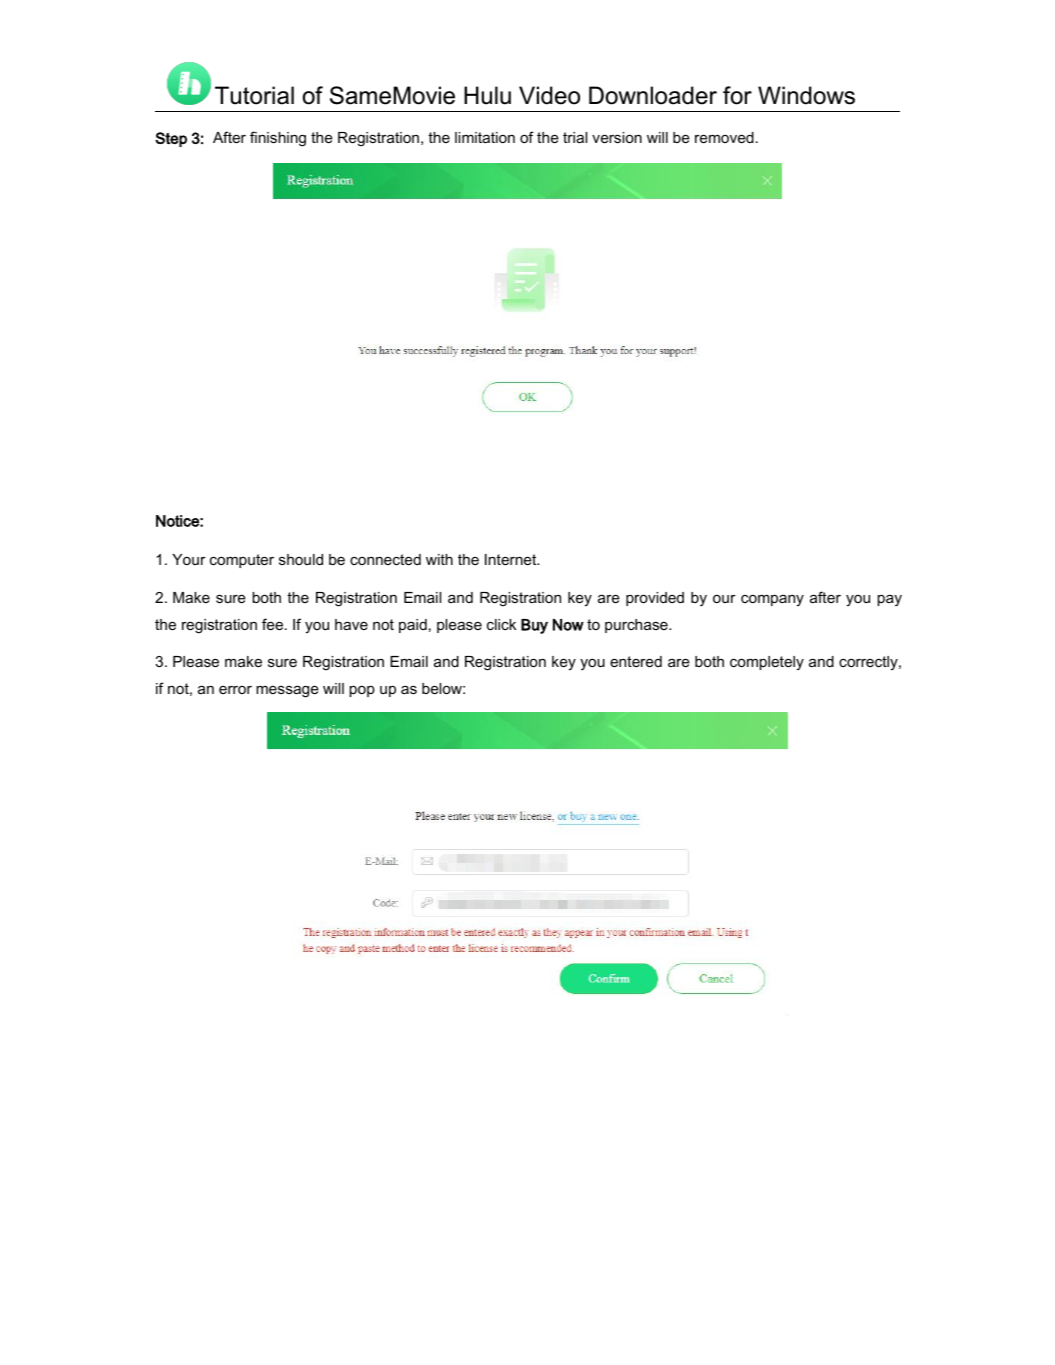 This screenshot has width=1055, height=1365. Describe the element at coordinates (235, 690) in the screenshot. I see `error` at that location.
